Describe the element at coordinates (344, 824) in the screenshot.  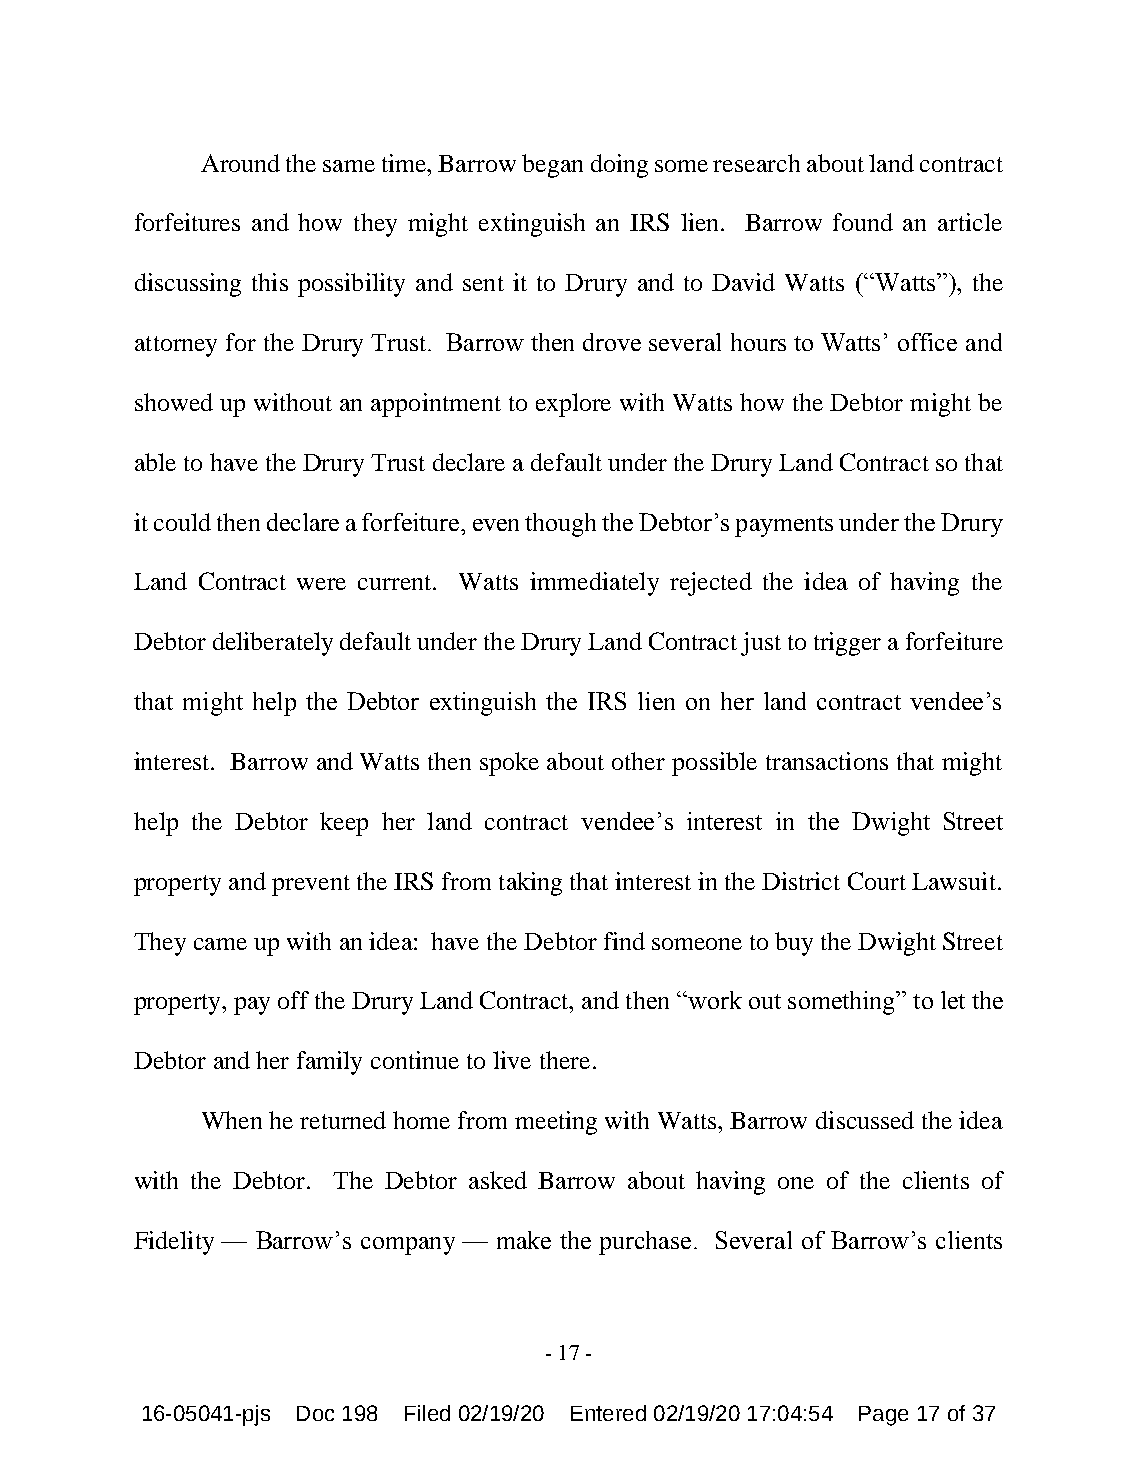
I see `keep` at that location.
